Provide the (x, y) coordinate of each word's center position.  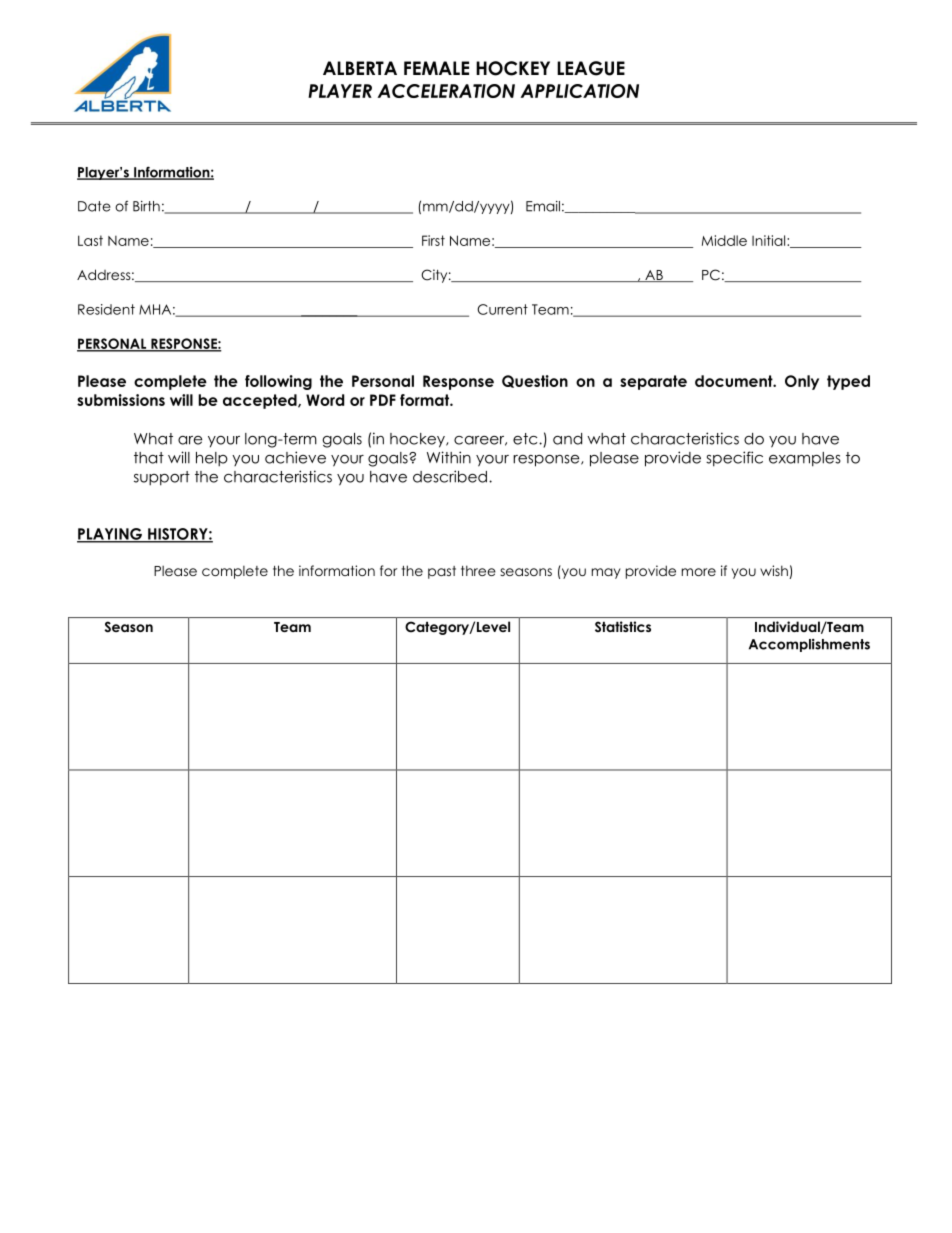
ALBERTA (360, 68)
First (433, 240)
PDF (383, 400)
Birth (146, 206)
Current (502, 309)
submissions (121, 400)
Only (802, 382)
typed (848, 382)
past (442, 572)
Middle (724, 240)
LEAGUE (591, 68)
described (450, 476)
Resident (106, 309)
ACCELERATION (446, 91)
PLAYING (110, 535)
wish (775, 572)
